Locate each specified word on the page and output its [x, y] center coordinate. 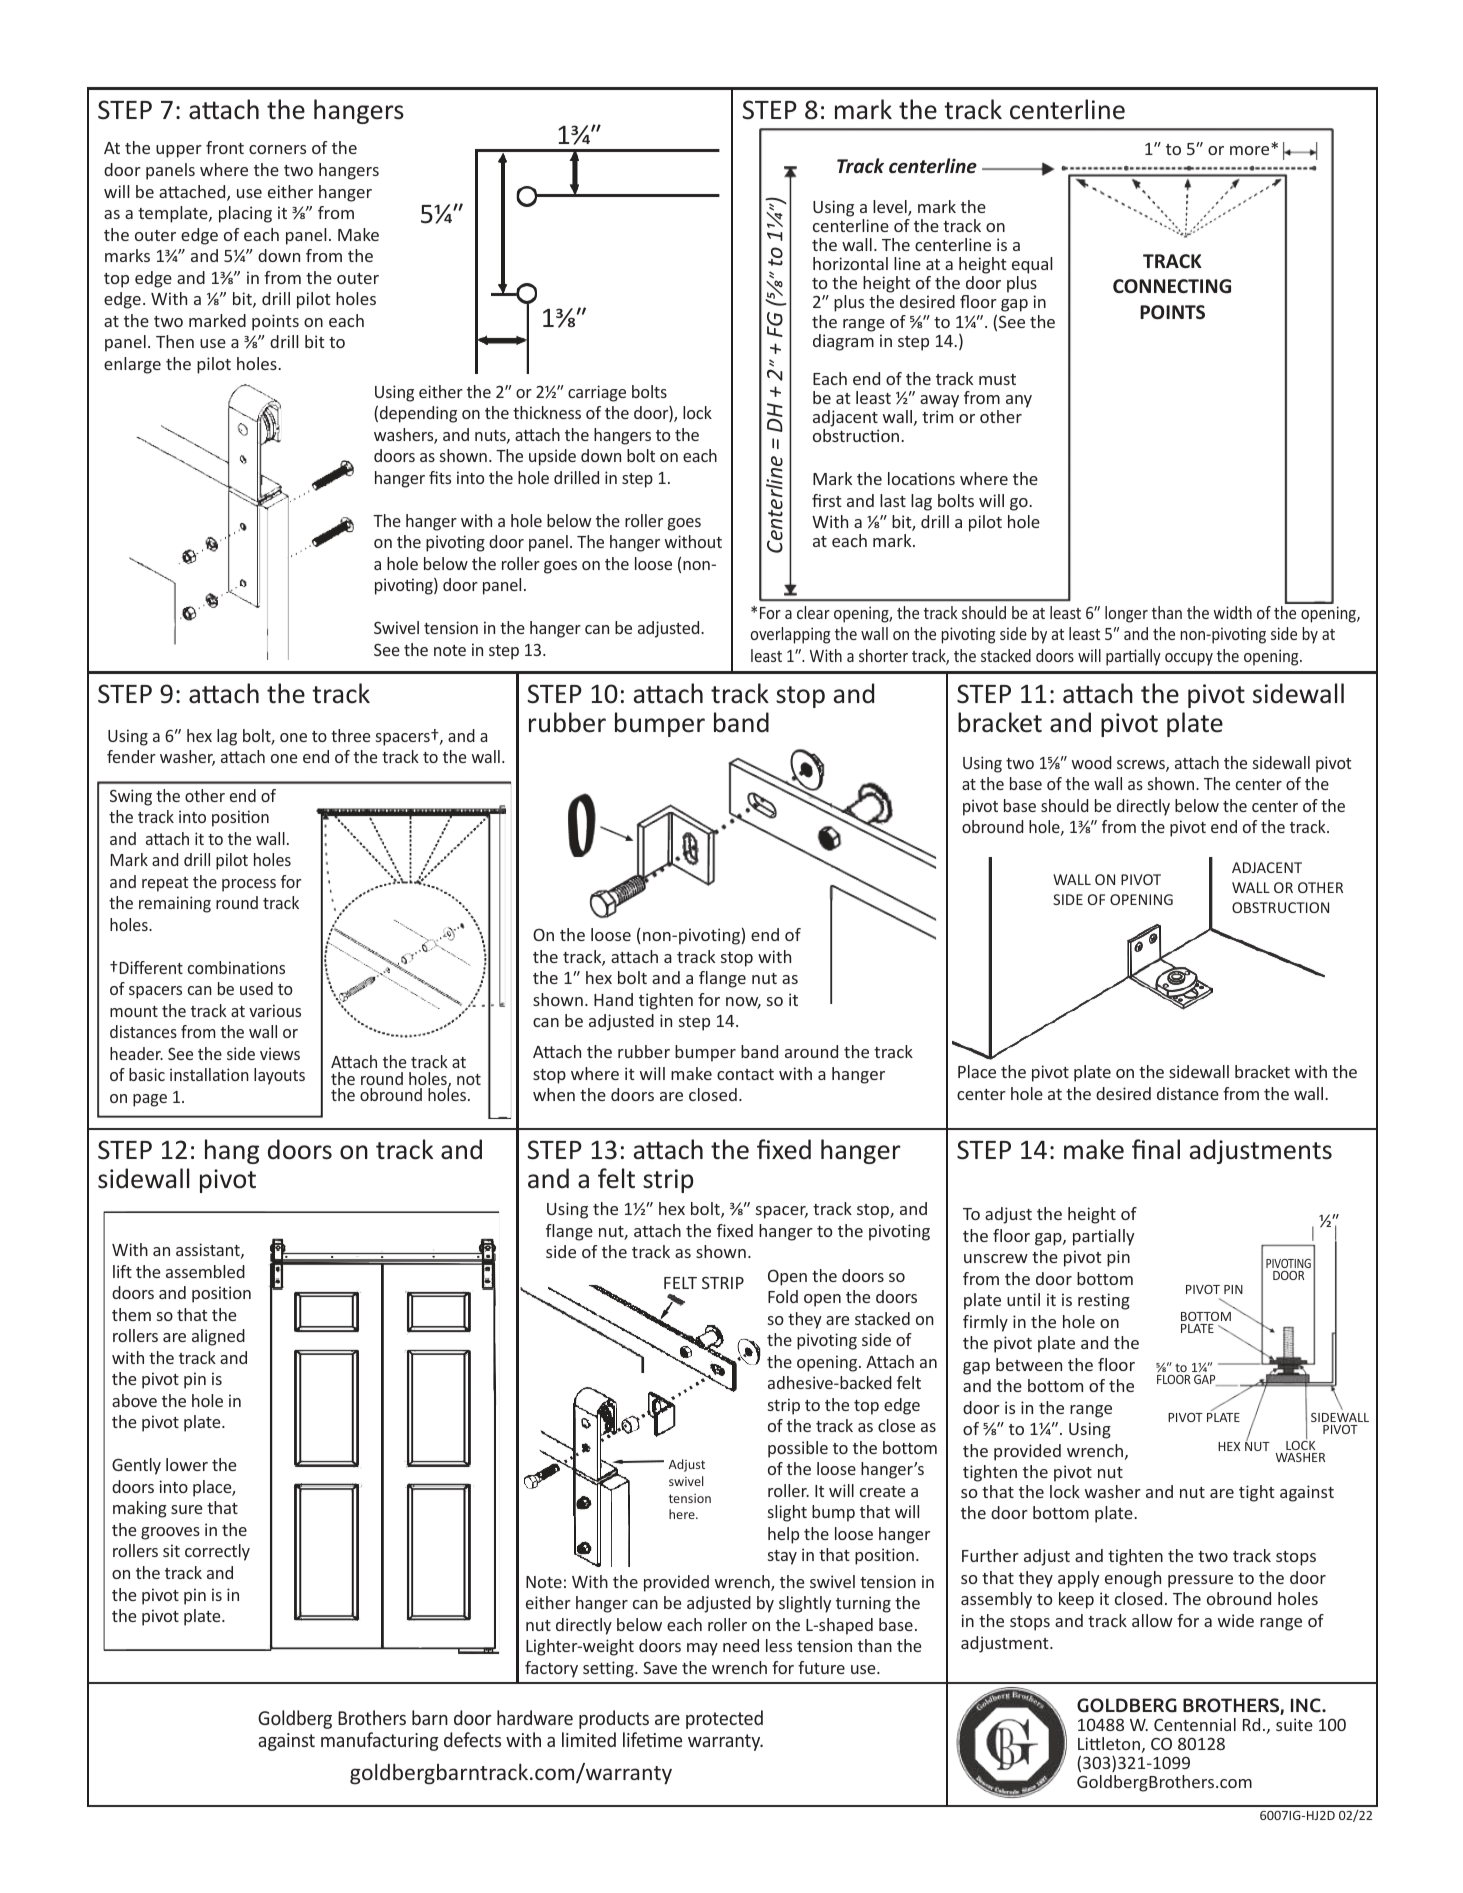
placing [245, 214]
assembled [205, 1271]
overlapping [790, 635]
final [1156, 1149]
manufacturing [379, 1741]
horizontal [850, 263]
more [1251, 149]
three [350, 735]
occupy [1189, 659]
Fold [783, 1296]
